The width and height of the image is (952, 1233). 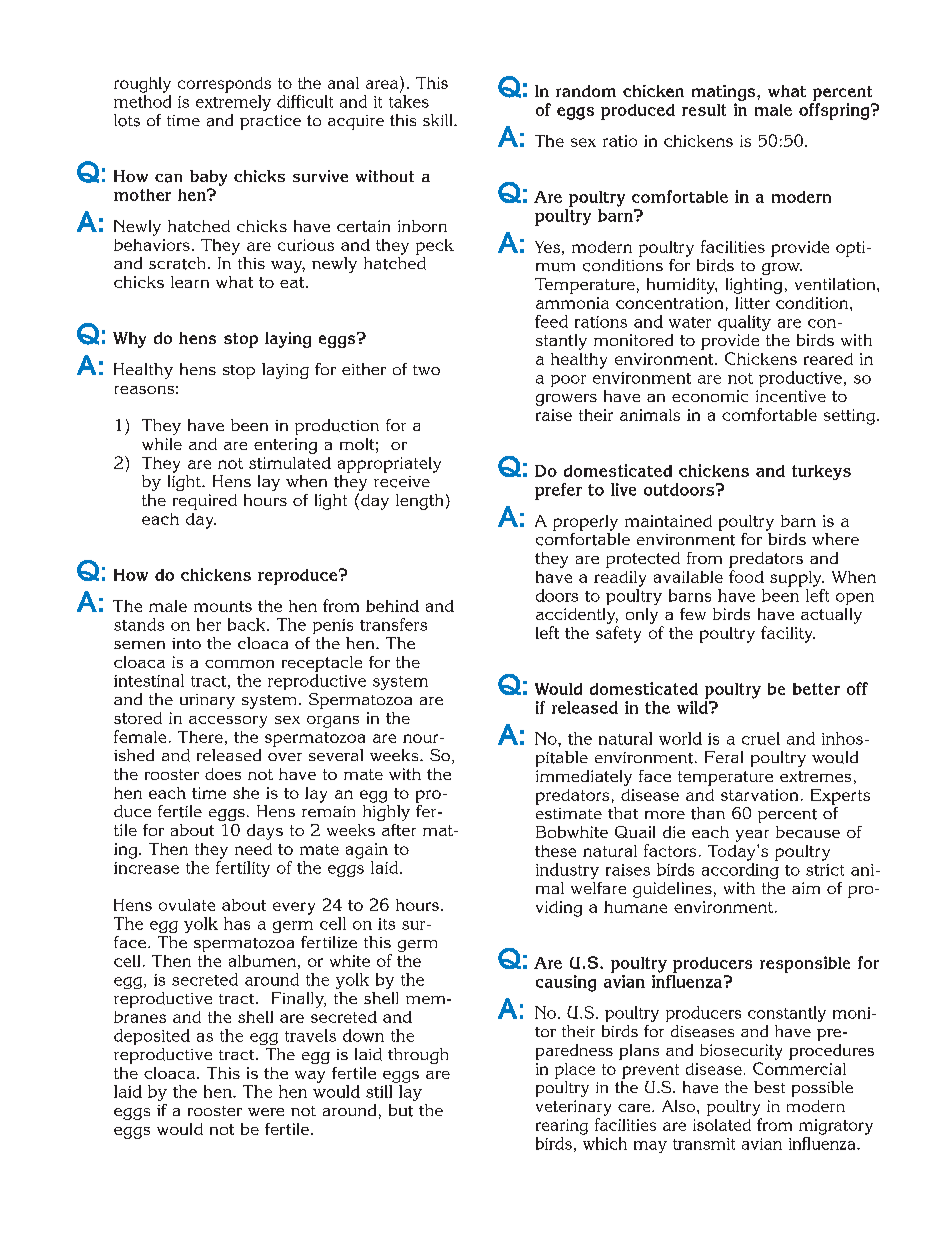 What do you see at coordinates (266, 1112) in the image?
I see `were` at bounding box center [266, 1112].
